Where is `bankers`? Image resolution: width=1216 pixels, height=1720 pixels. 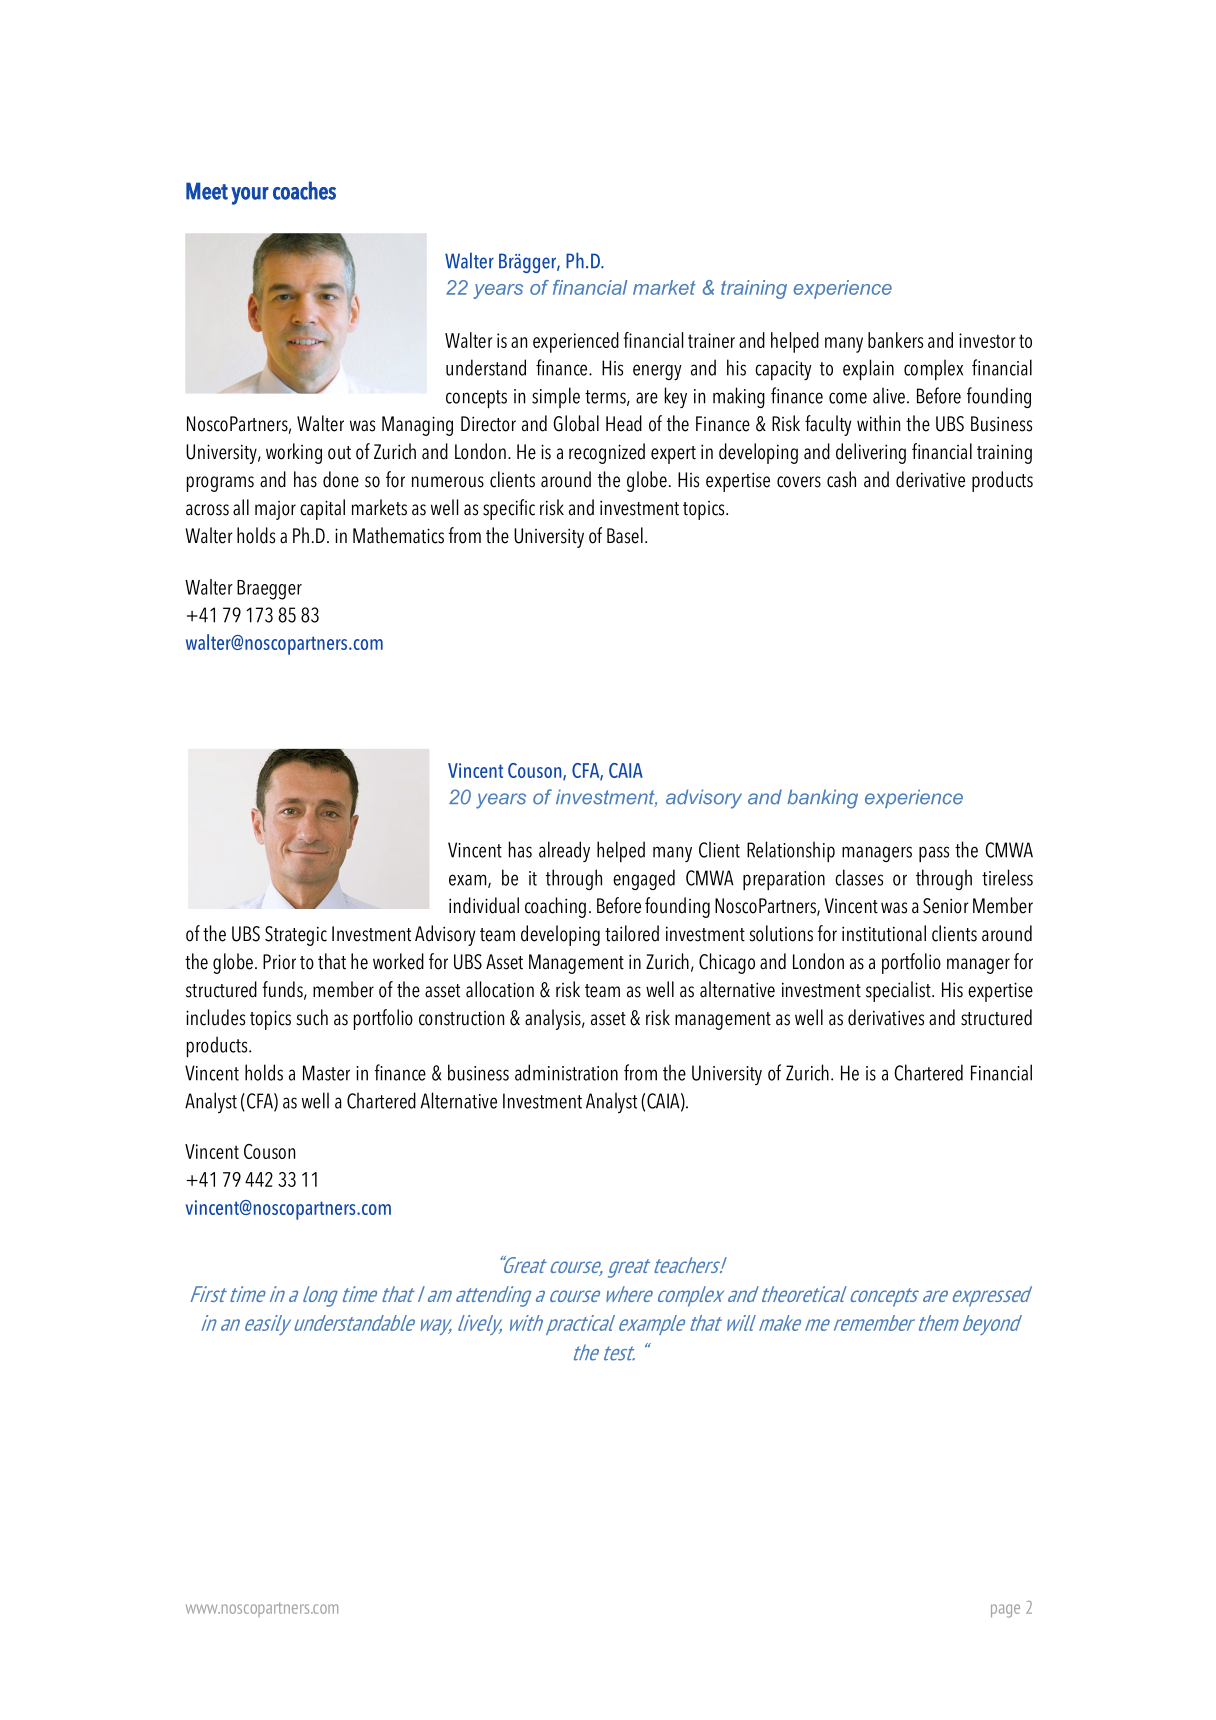
bankers is located at coordinates (895, 340).
